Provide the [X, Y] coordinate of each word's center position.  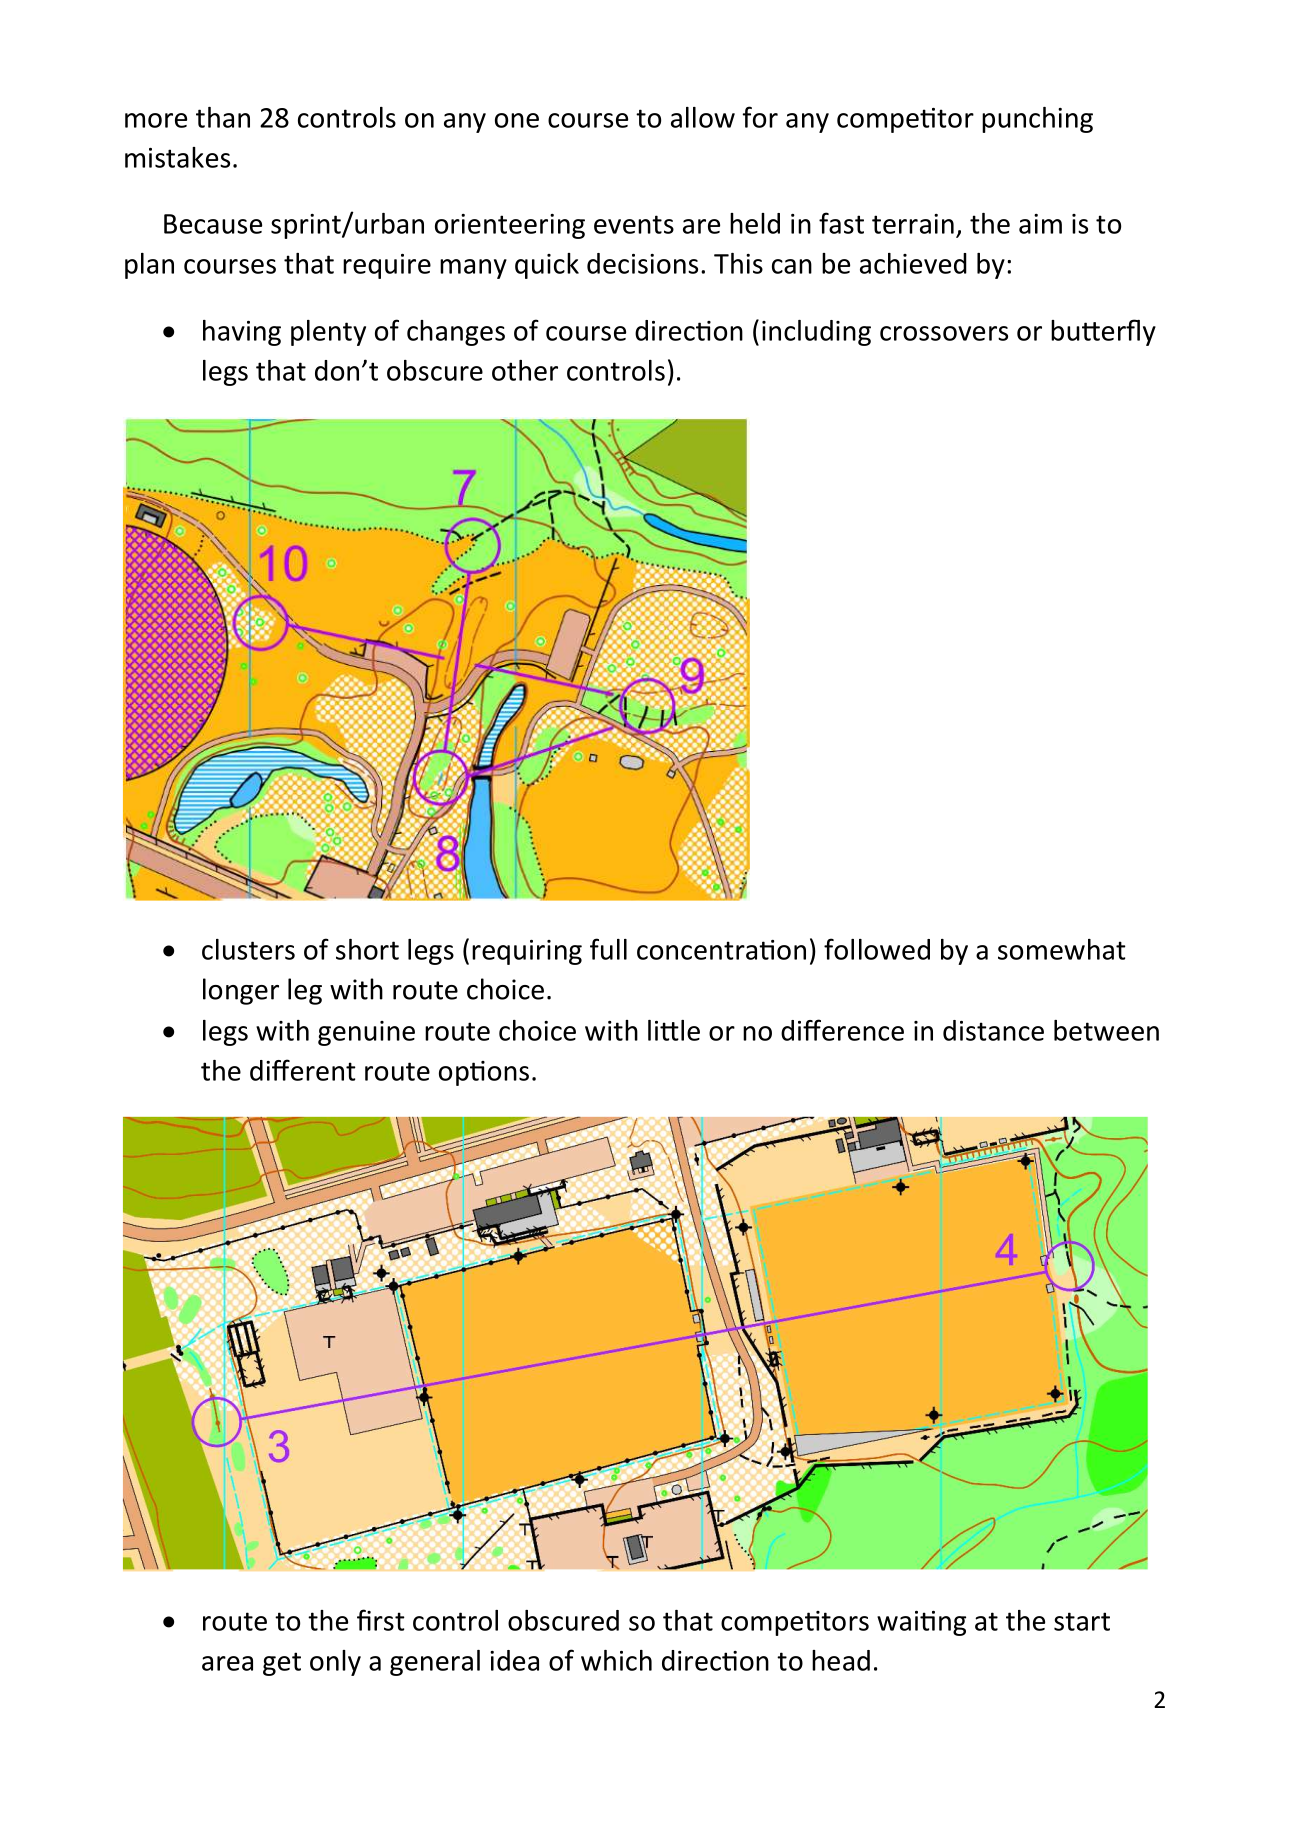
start [1082, 1621]
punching [1037, 120]
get [282, 1664]
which [616, 1660]
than [223, 117]
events [634, 224]
